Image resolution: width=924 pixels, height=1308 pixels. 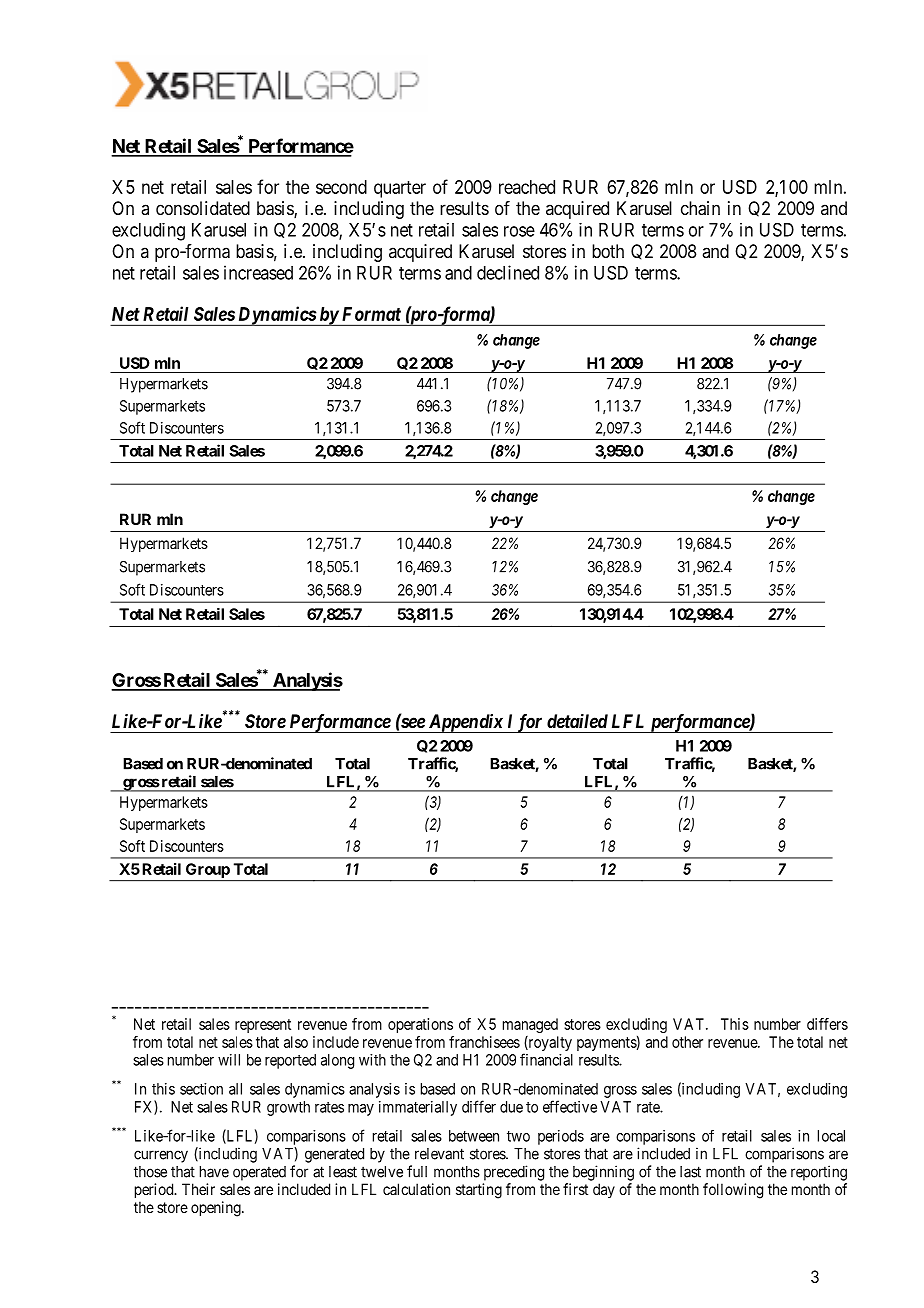 What do you see at coordinates (203, 208) in the document?
I see `consolidated` at bounding box center [203, 208].
